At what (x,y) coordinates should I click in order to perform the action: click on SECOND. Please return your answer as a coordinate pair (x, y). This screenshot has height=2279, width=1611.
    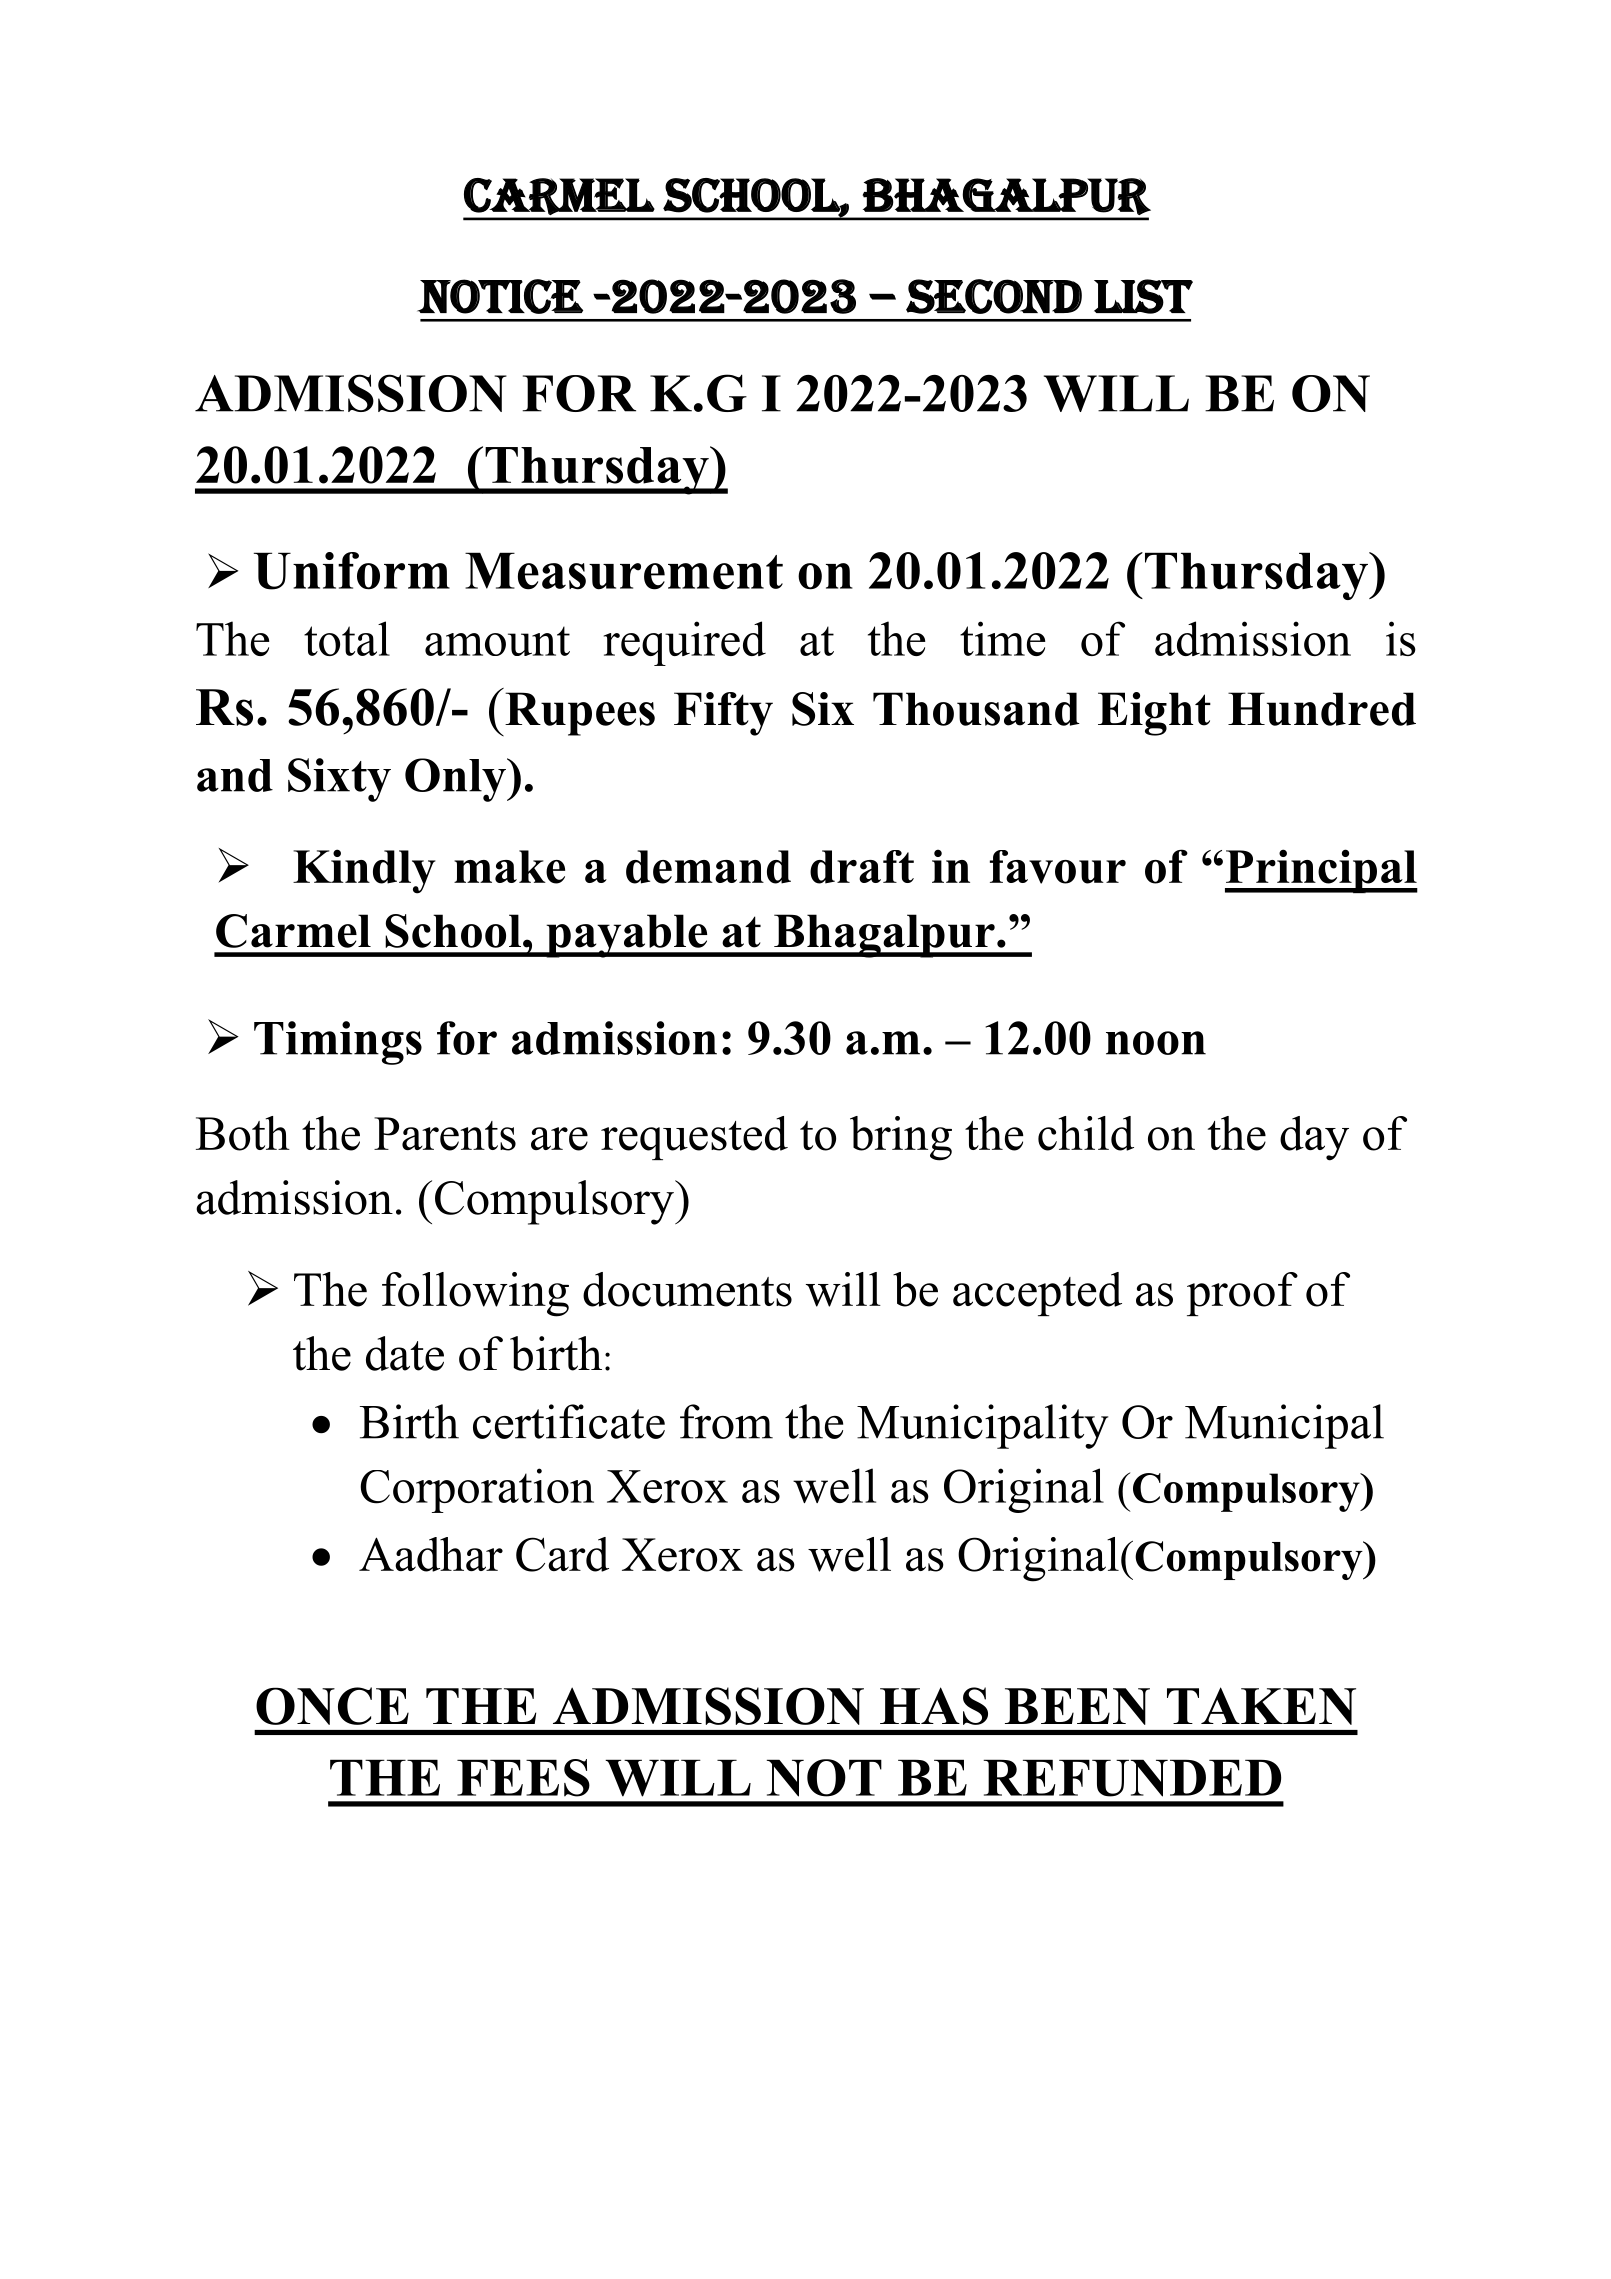
    Looking at the image, I should click on (994, 296).
